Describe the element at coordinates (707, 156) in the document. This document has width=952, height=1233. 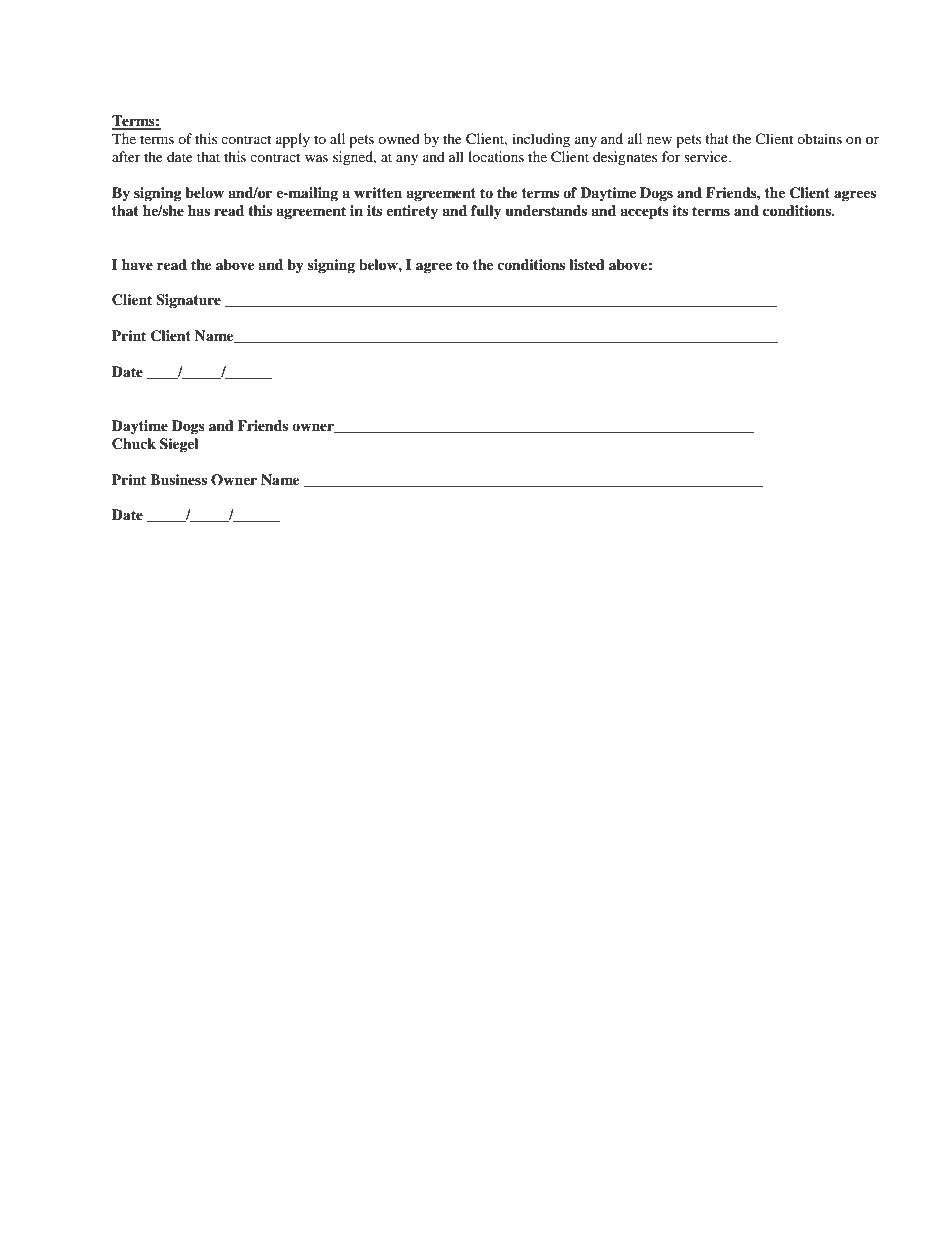
I see `service` at that location.
